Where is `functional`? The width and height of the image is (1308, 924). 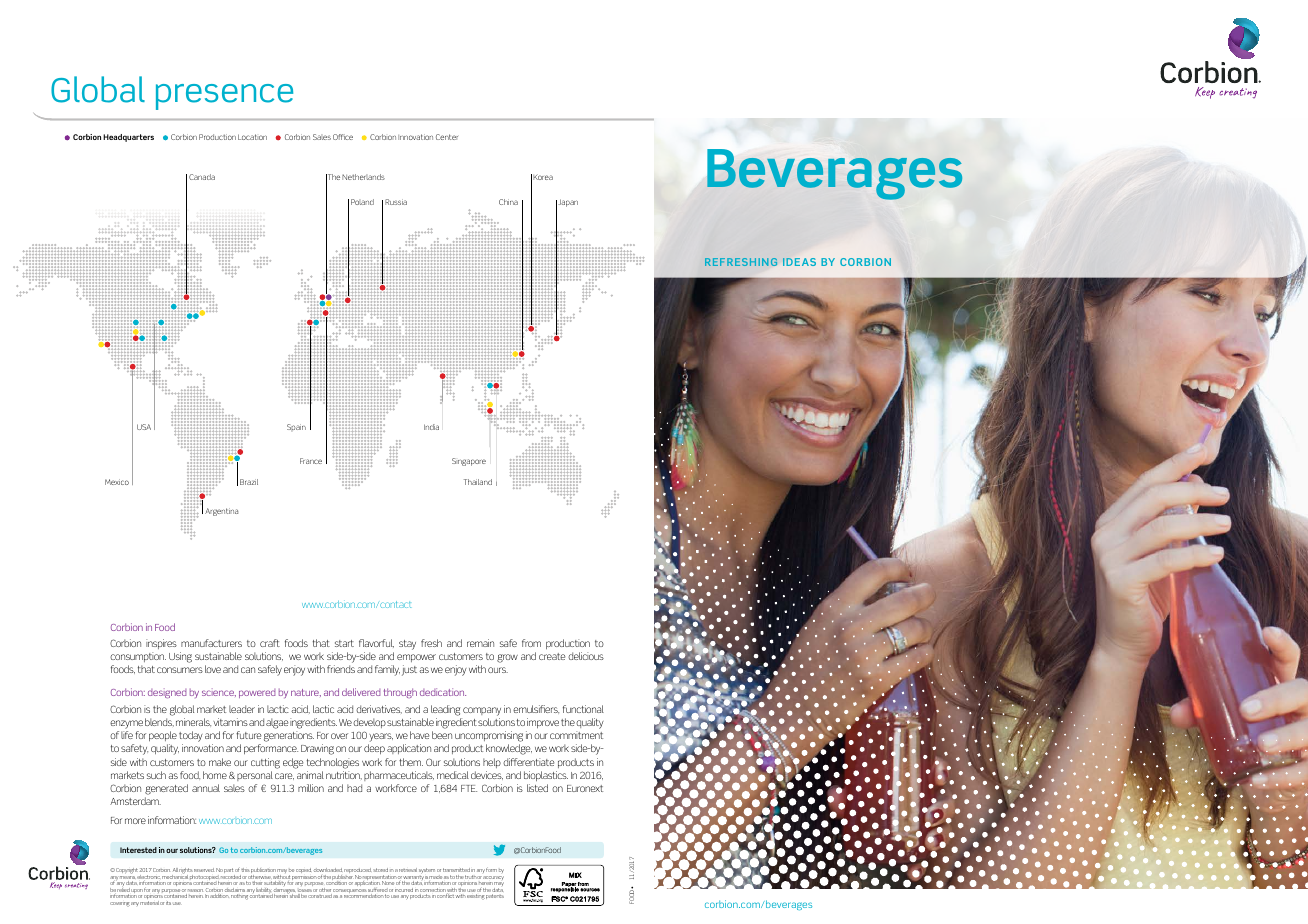 functional is located at coordinates (583, 709).
